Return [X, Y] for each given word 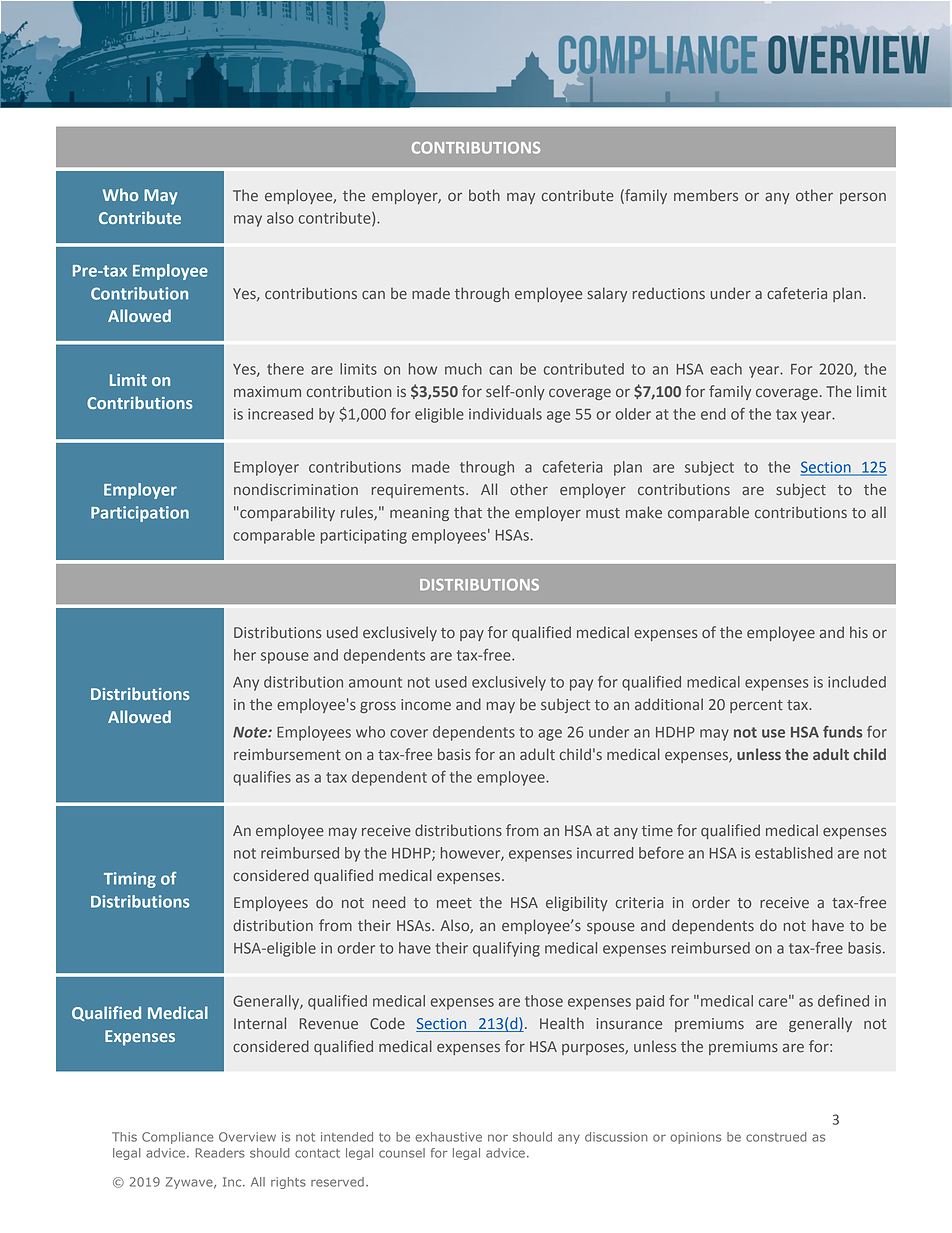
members [706, 195]
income [426, 705]
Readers [220, 1153]
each [726, 369]
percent [756, 706]
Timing [130, 880]
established [794, 853]
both [484, 195]
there [285, 369]
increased [280, 414]
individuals [505, 414]
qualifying [506, 949]
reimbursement [287, 754]
